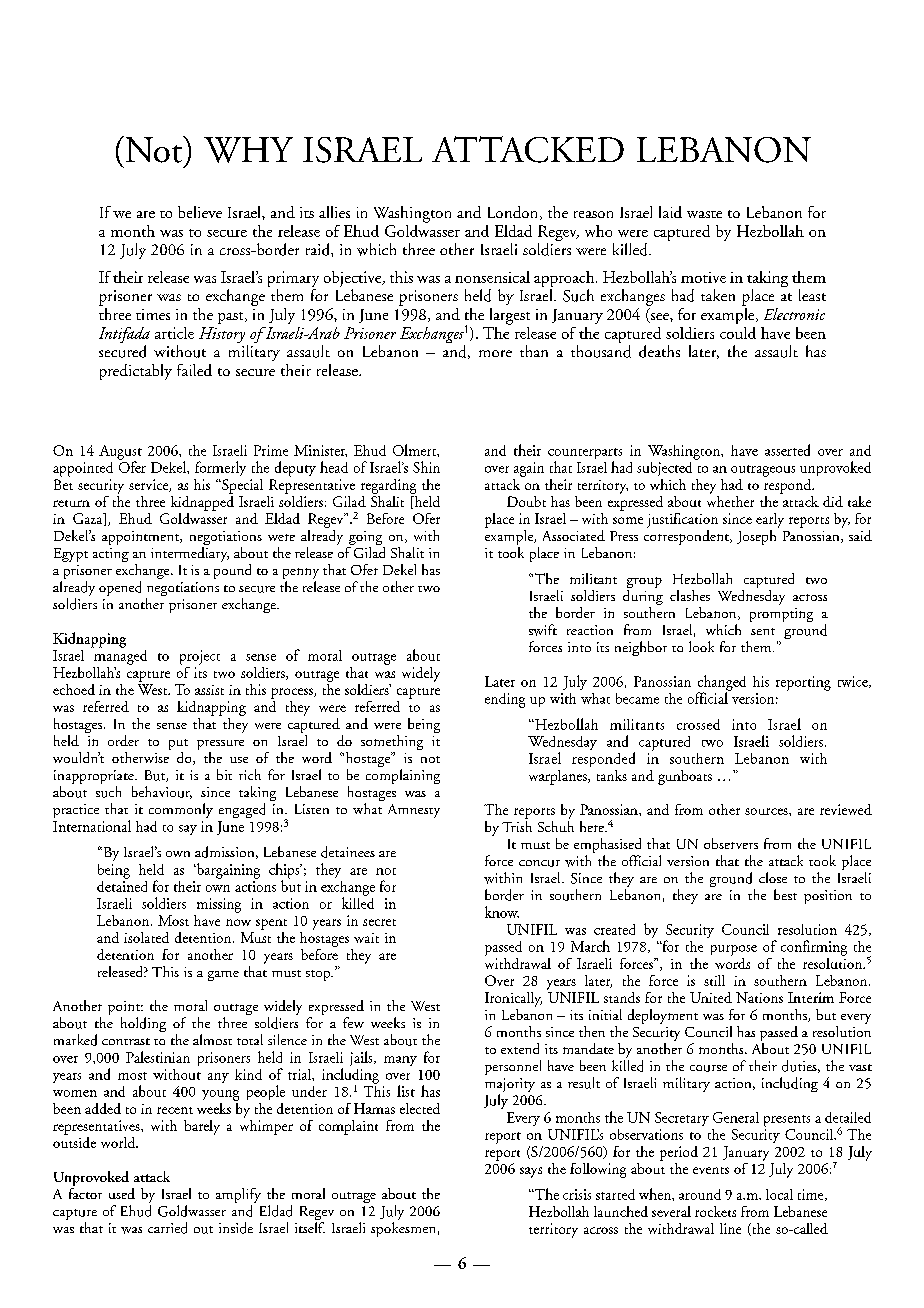 Image resolution: width=924 pixels, height=1308 pixels. Describe the element at coordinates (704, 214) in the screenshot. I see `waste` at that location.
